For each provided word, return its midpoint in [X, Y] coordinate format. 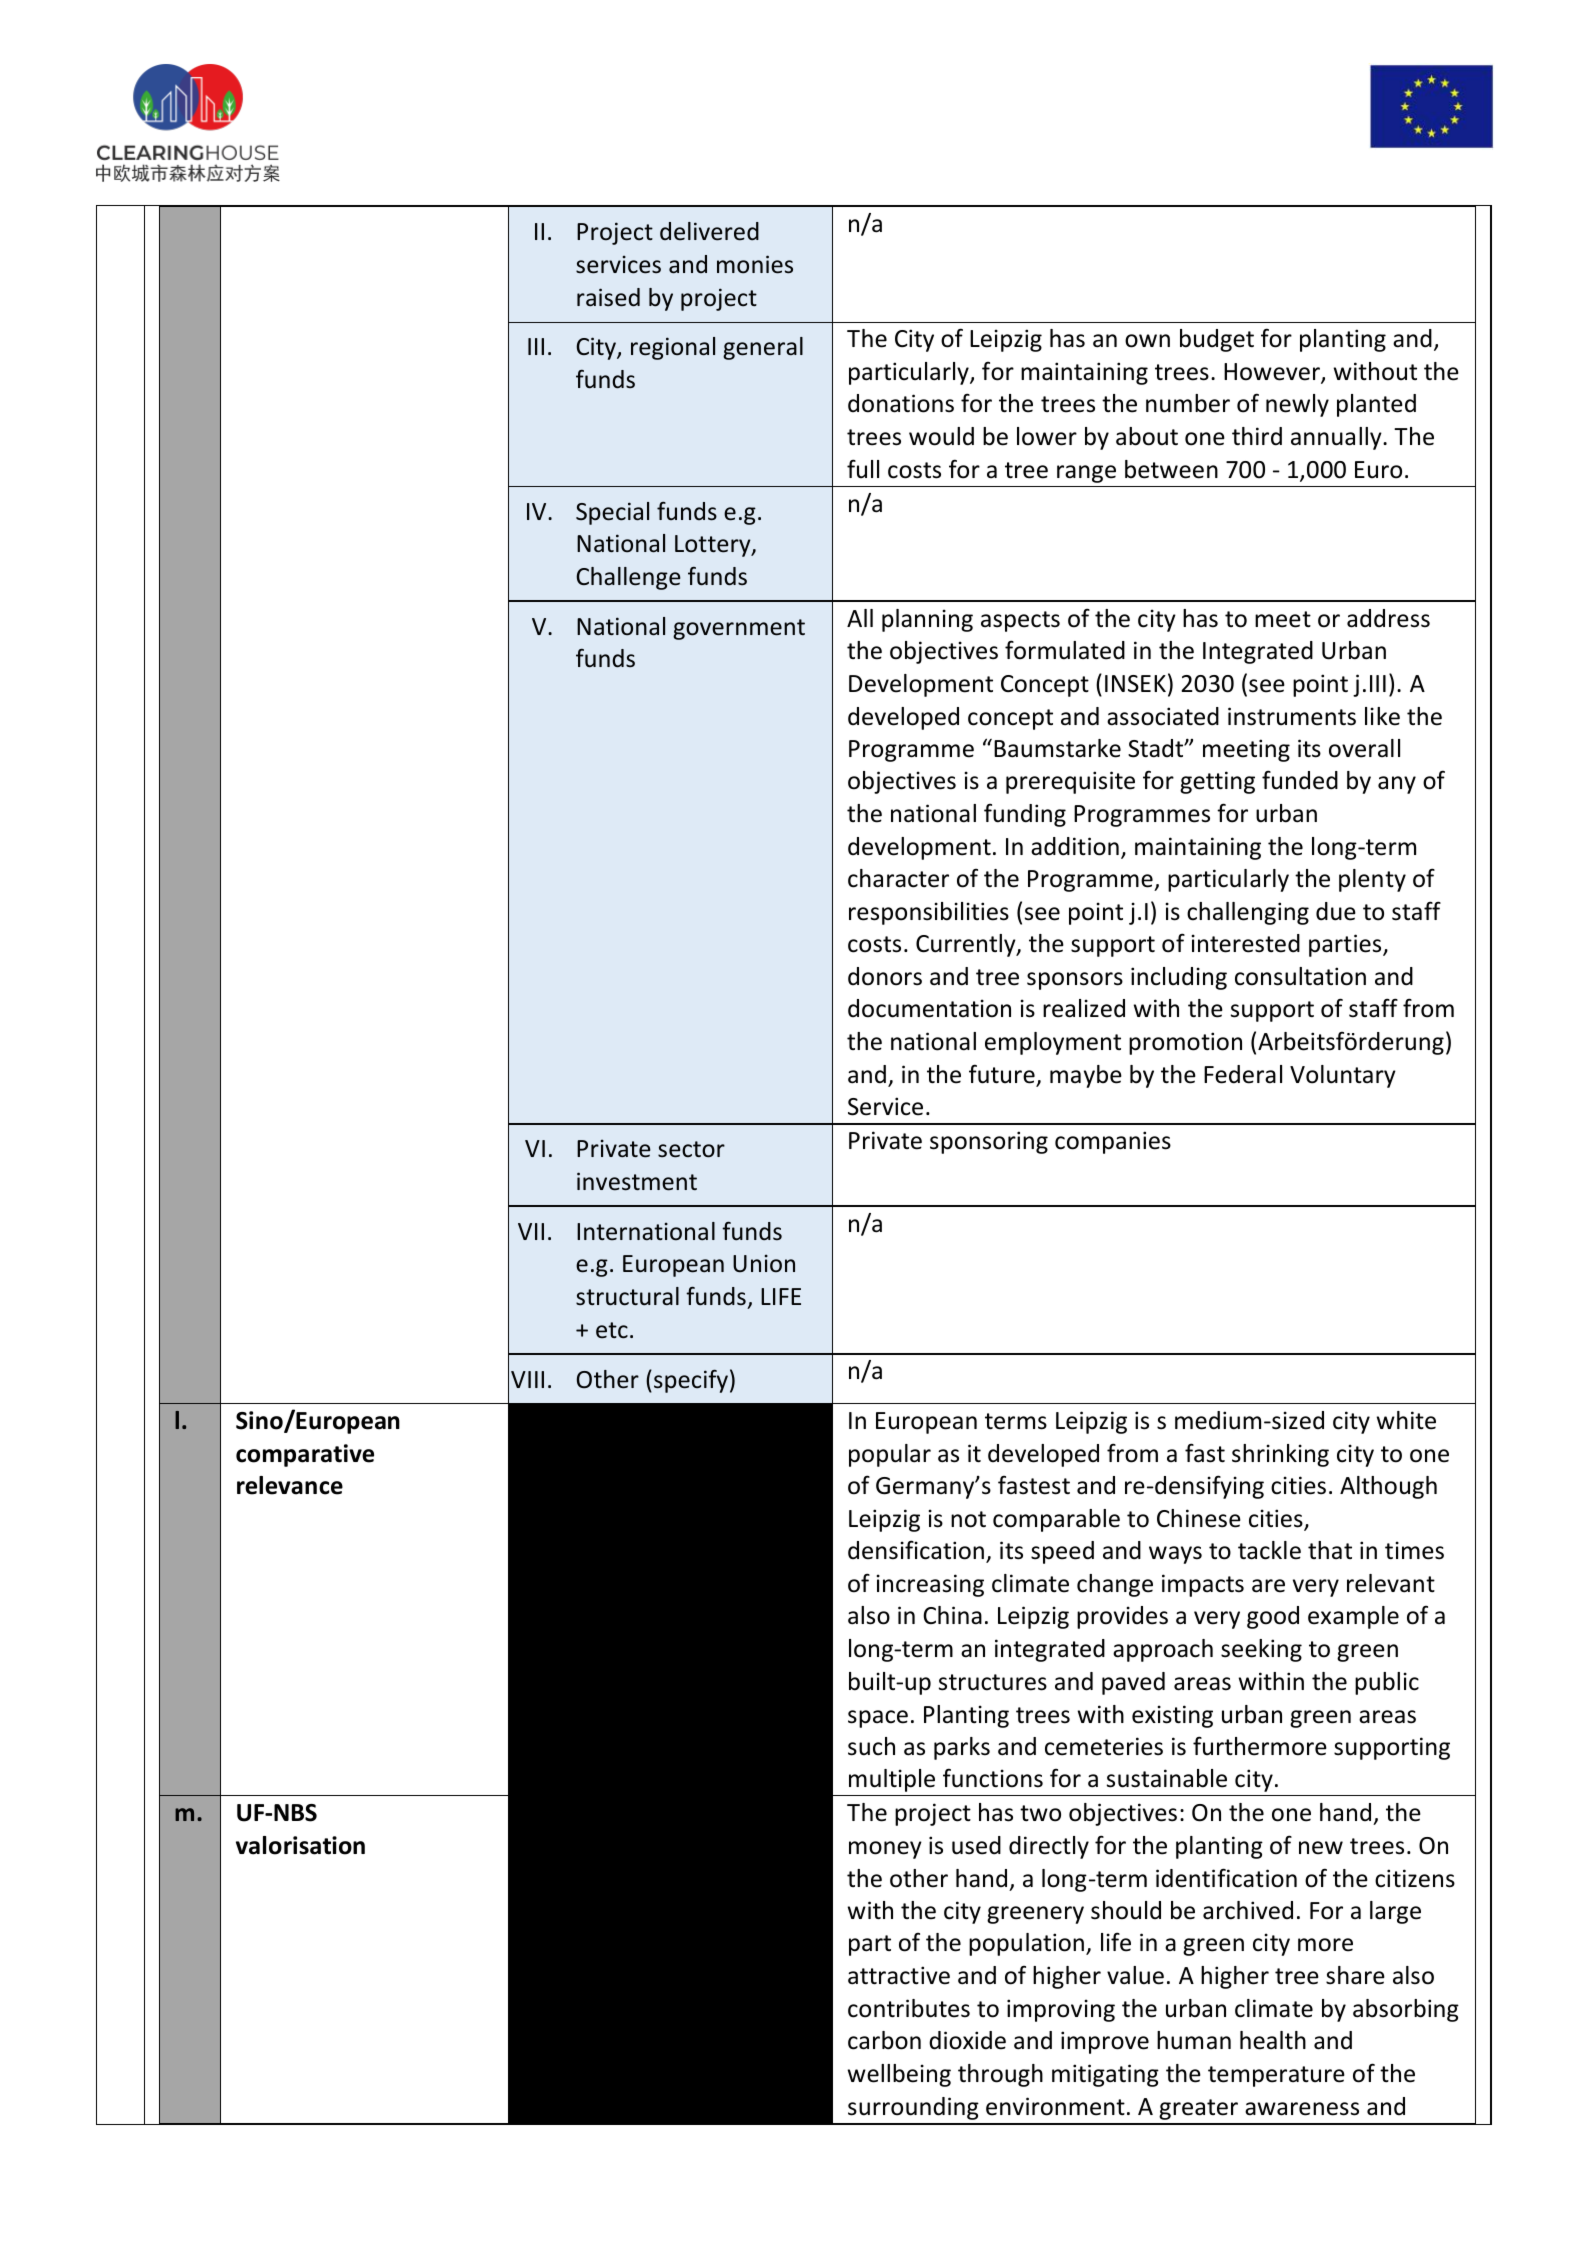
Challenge [628, 578]
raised [608, 297]
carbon [884, 2040]
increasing [930, 1585]
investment [637, 1181]
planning [927, 620]
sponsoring [989, 1142]
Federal [1243, 1074]
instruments [1292, 716]
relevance [290, 1485]
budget [1217, 340]
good [1273, 1617]
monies [755, 264]
